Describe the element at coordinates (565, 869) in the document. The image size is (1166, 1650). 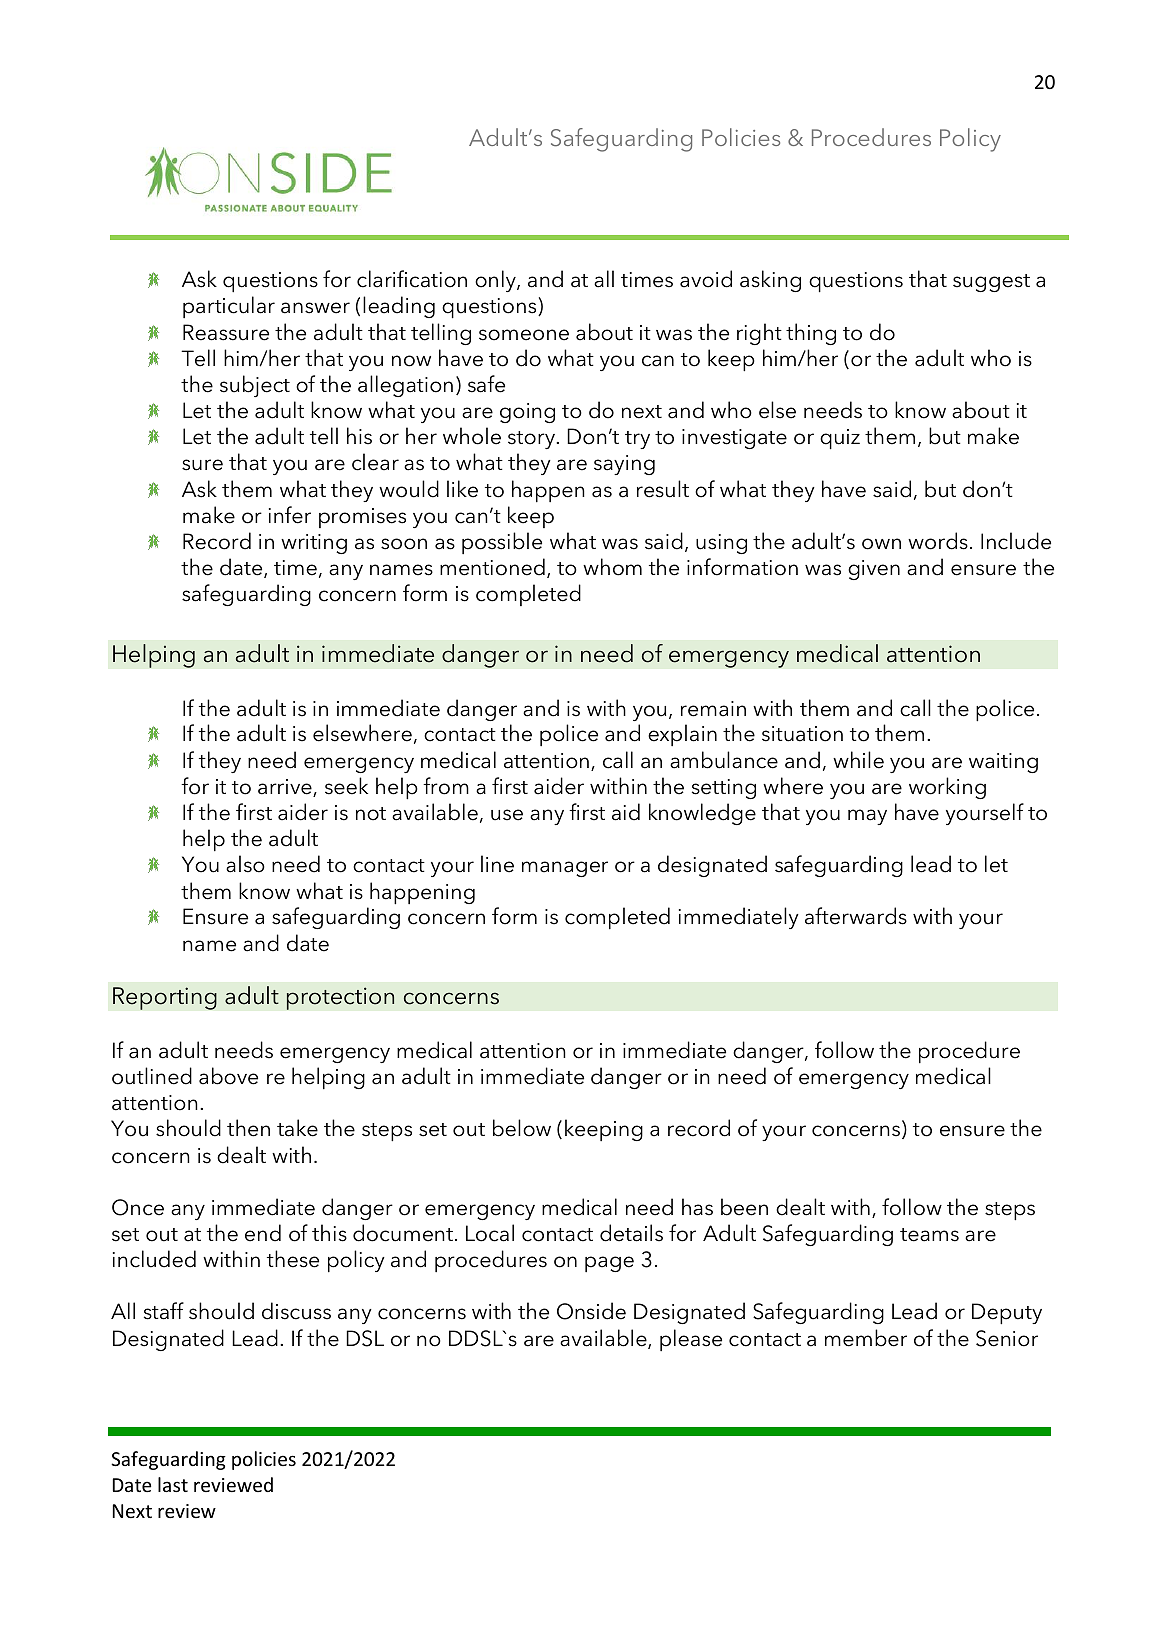
I see `manager` at that location.
